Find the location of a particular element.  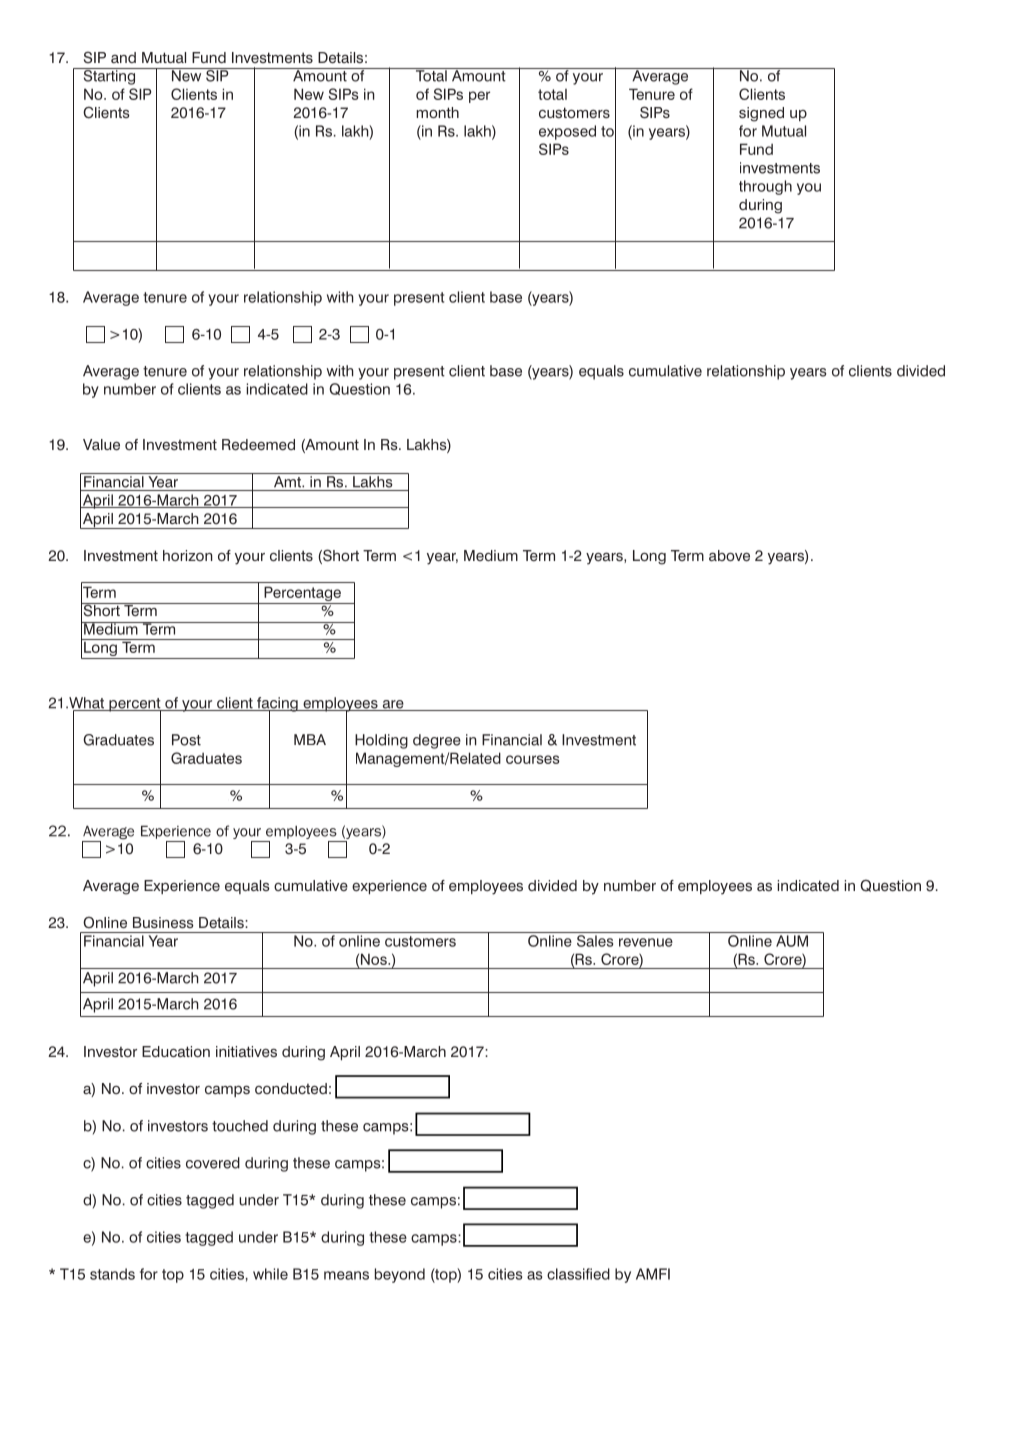

Sales is located at coordinates (595, 941).
